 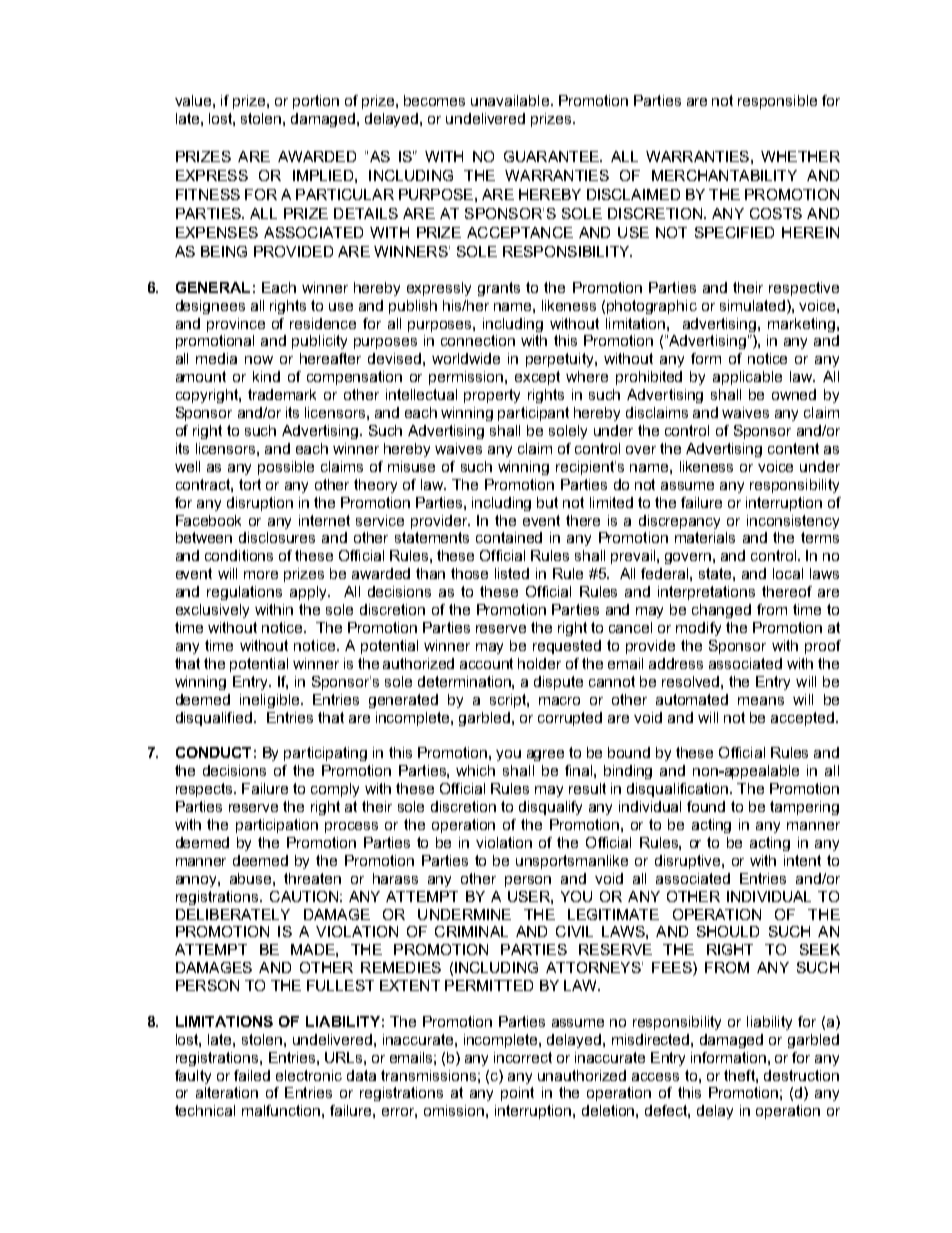 What do you see at coordinates (316, 102) in the screenshot?
I see `portion` at bounding box center [316, 102].
